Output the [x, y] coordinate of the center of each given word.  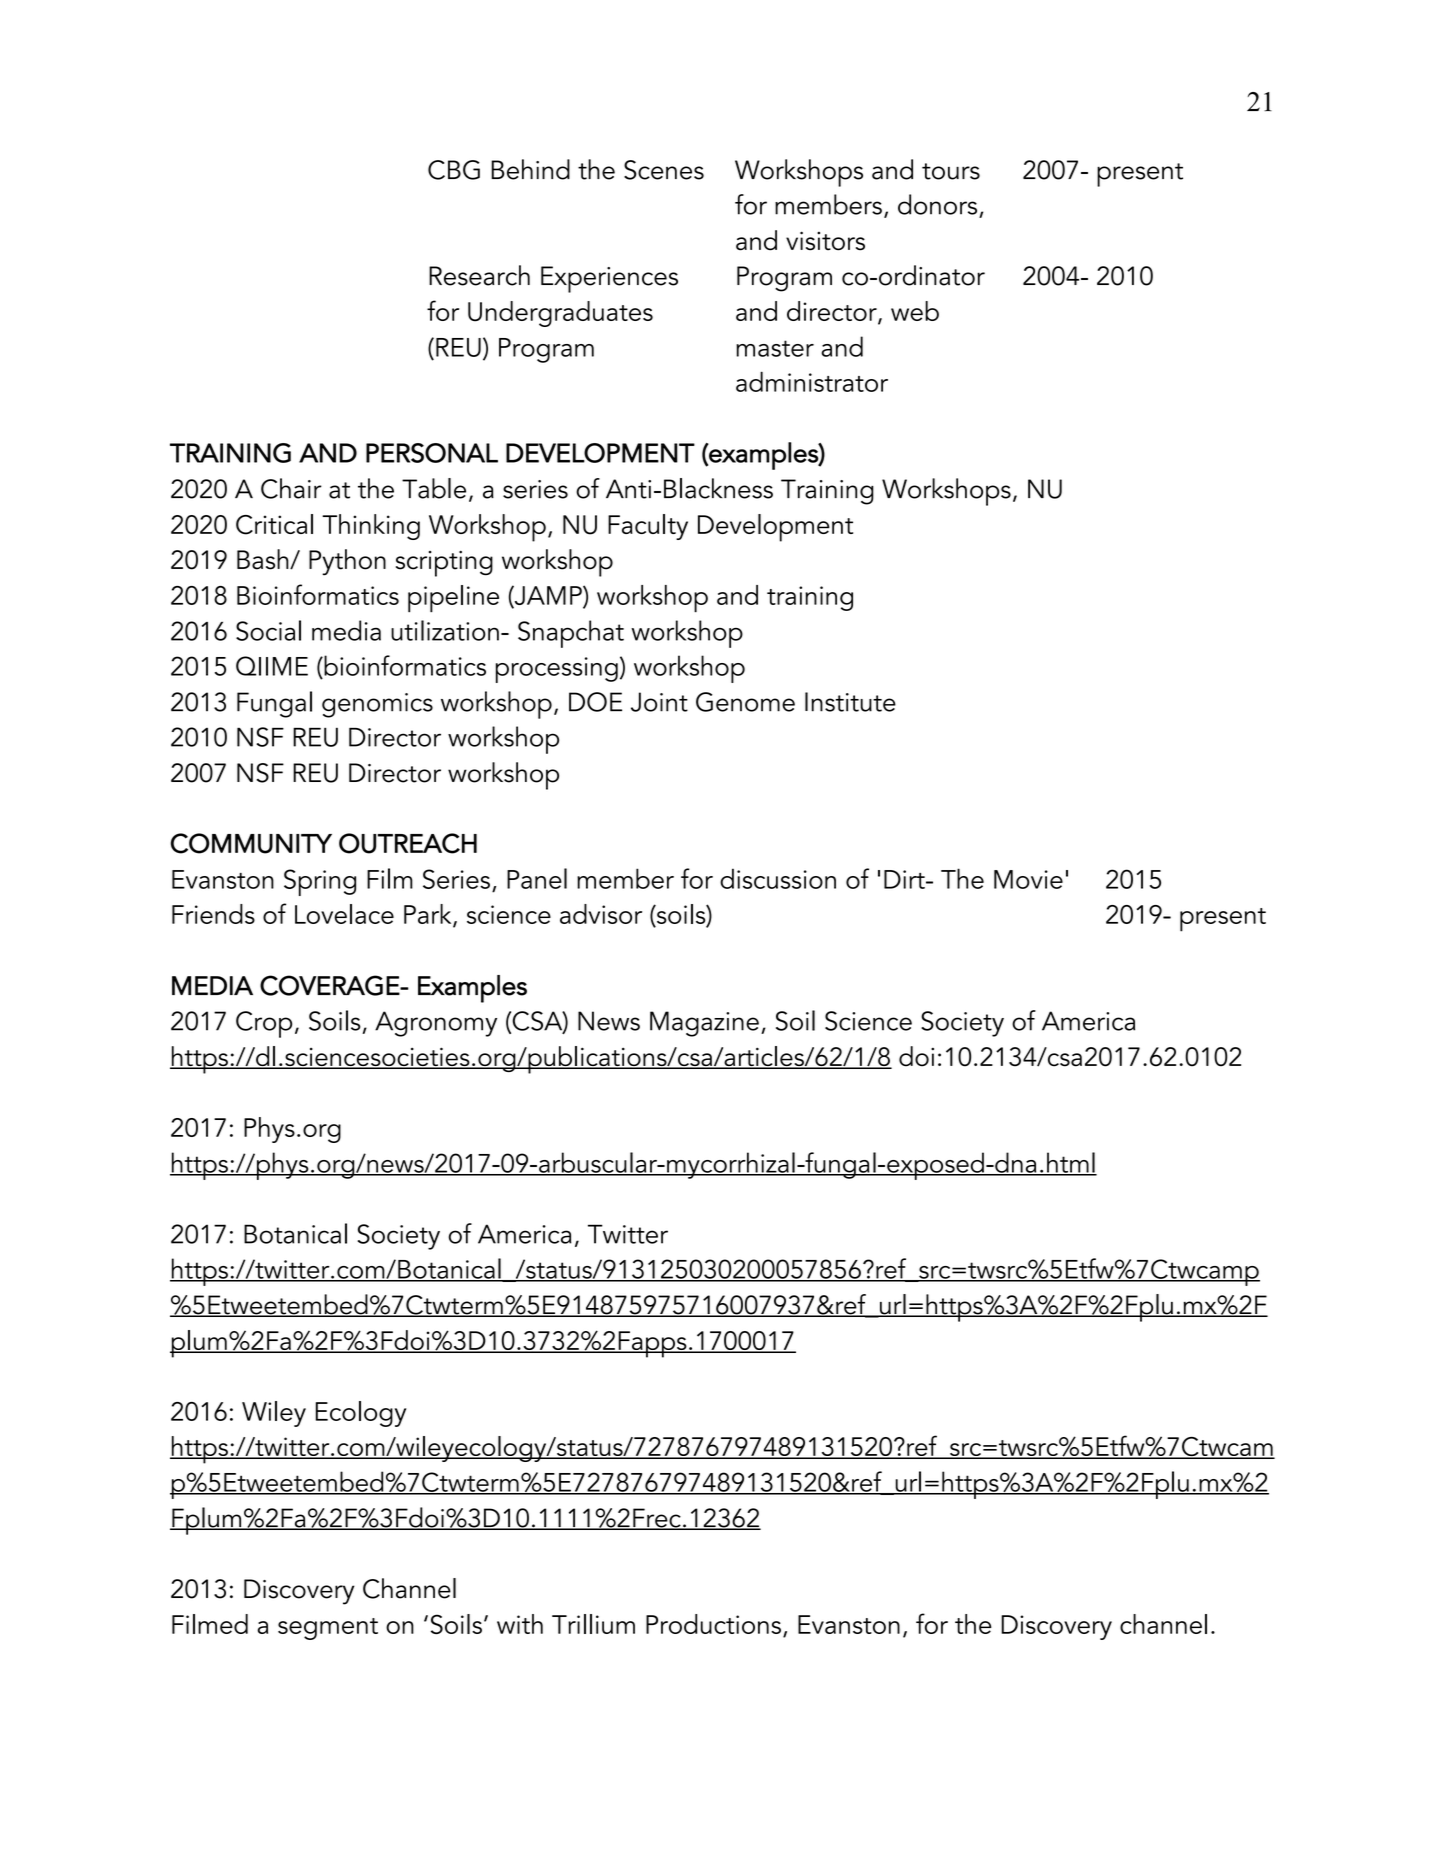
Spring [320, 882]
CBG [454, 170]
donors [937, 204]
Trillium [593, 1624]
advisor [601, 914]
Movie [1028, 879]
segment [328, 1629]
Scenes [664, 170]
